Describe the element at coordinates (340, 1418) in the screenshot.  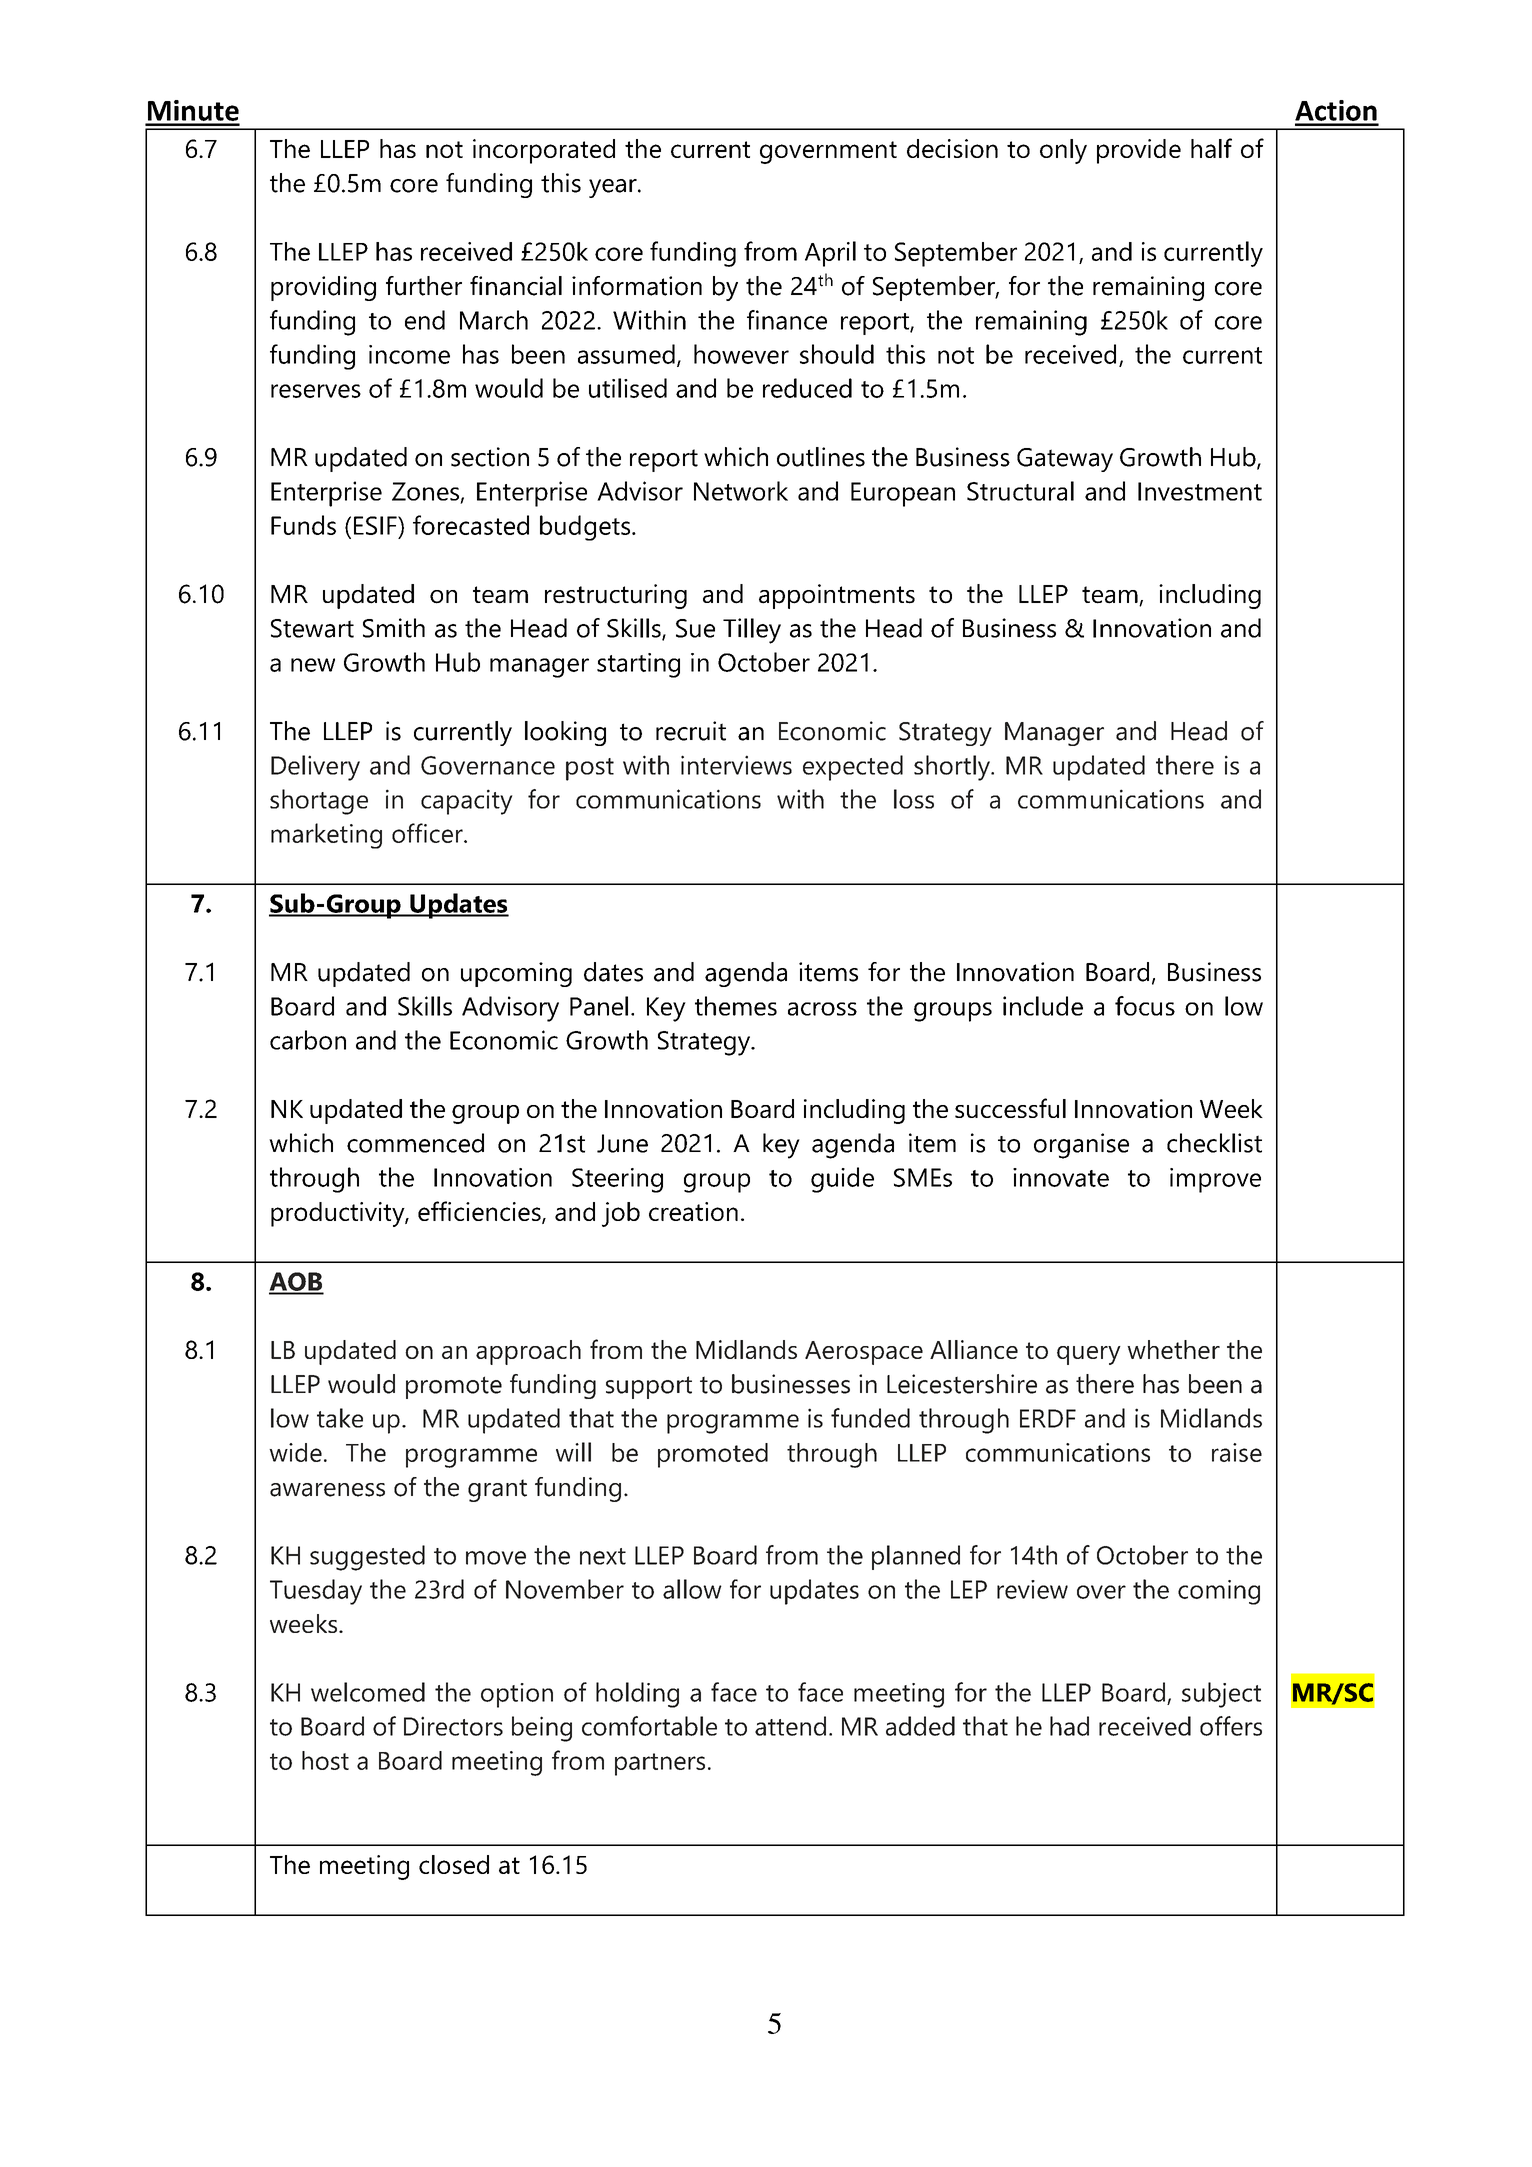
I see `take` at that location.
